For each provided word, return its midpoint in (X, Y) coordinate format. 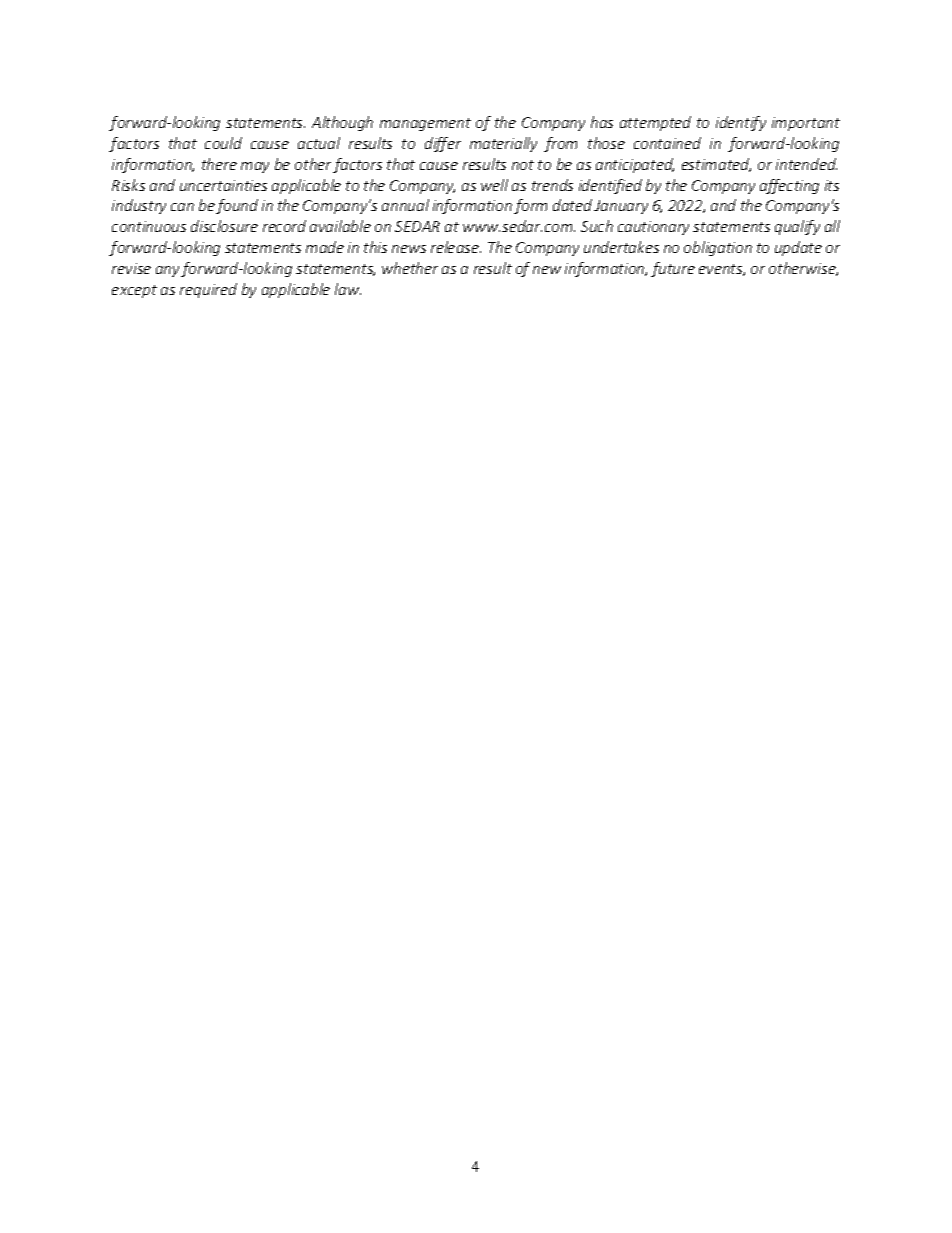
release (456, 247)
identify (741, 123)
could (223, 143)
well (494, 185)
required (208, 290)
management (425, 124)
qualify (797, 227)
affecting (789, 186)
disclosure (224, 226)
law (348, 289)
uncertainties (223, 185)
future (673, 269)
